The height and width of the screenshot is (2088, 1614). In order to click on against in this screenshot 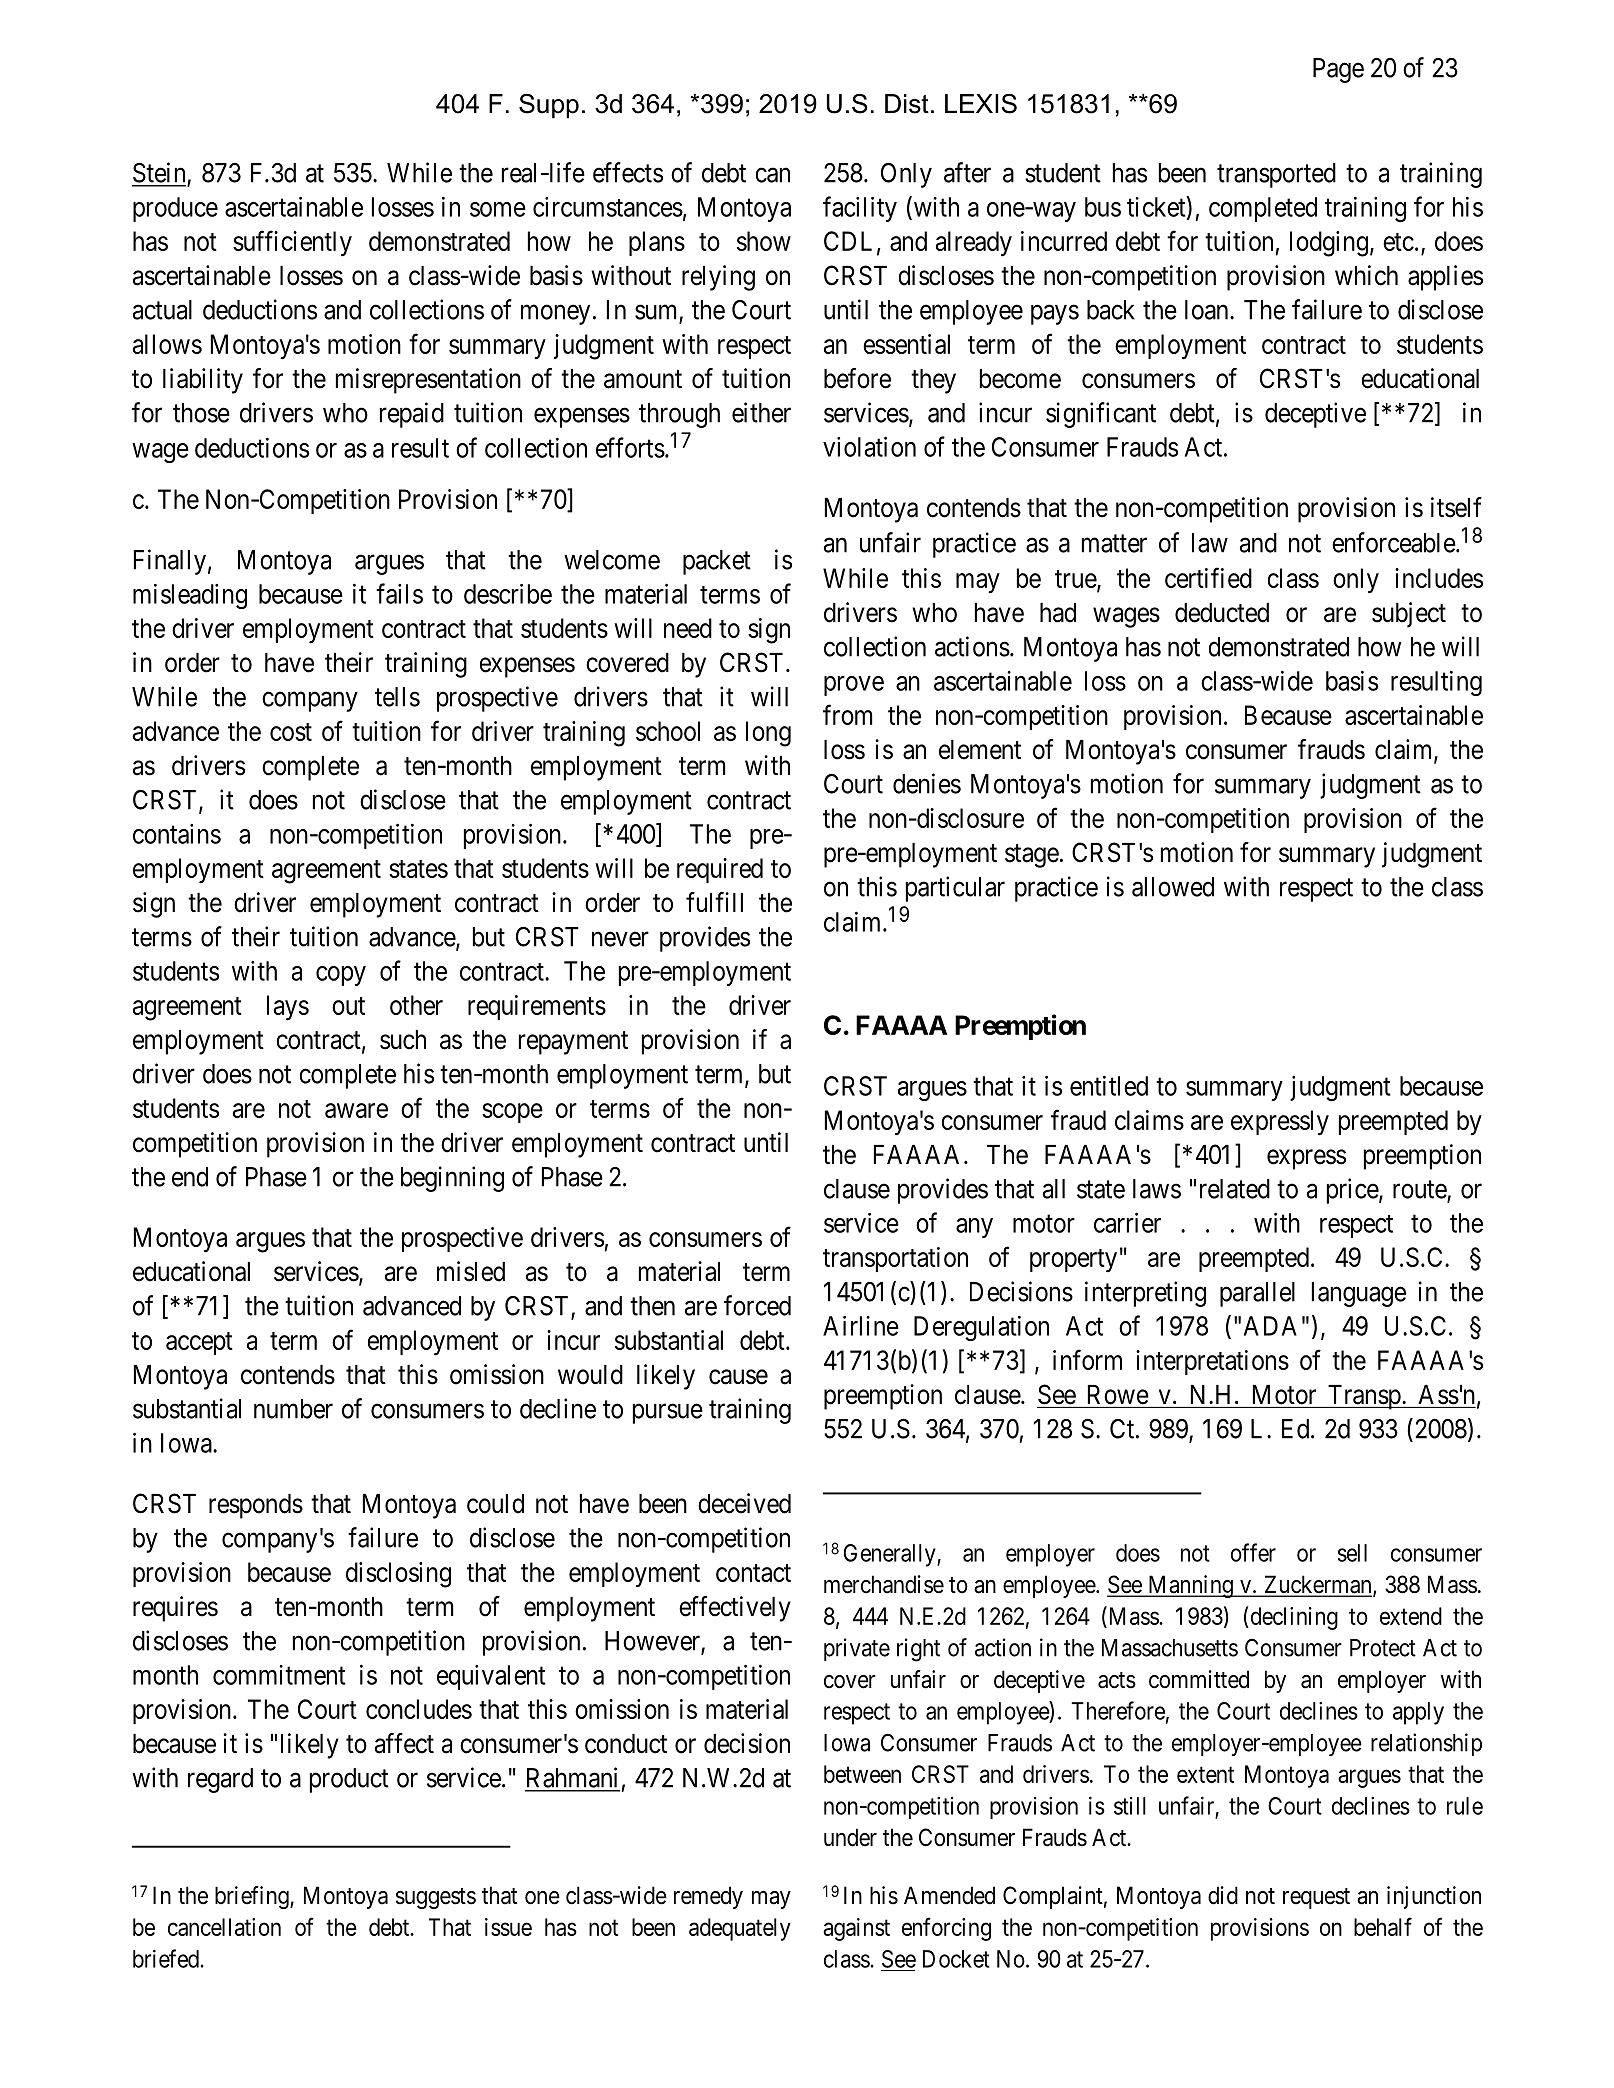, I will do `click(856, 1929)`.
